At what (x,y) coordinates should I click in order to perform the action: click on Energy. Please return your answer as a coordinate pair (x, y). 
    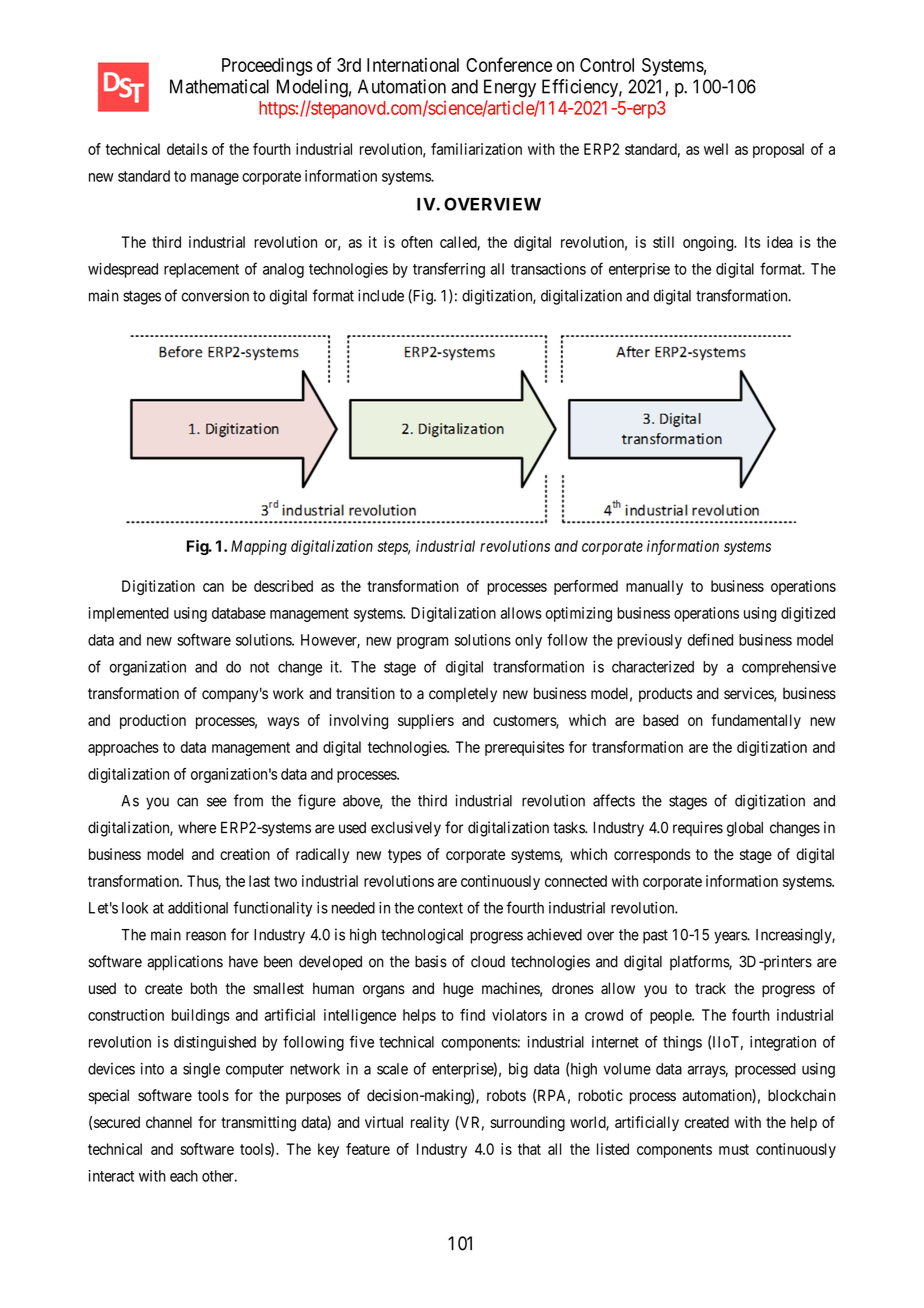
    Looking at the image, I should click on (510, 88).
